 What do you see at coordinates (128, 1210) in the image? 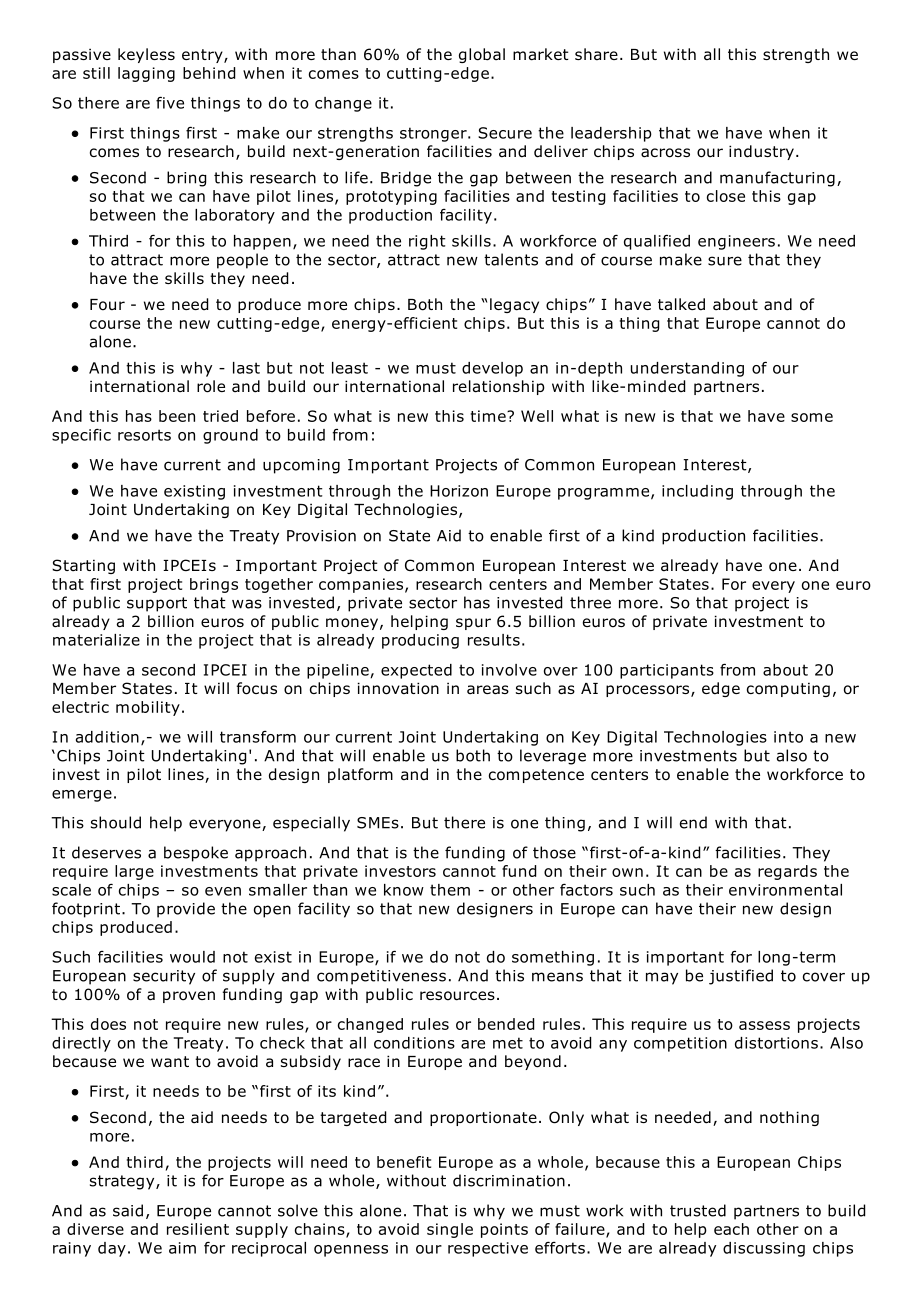
I see `said` at bounding box center [128, 1210].
